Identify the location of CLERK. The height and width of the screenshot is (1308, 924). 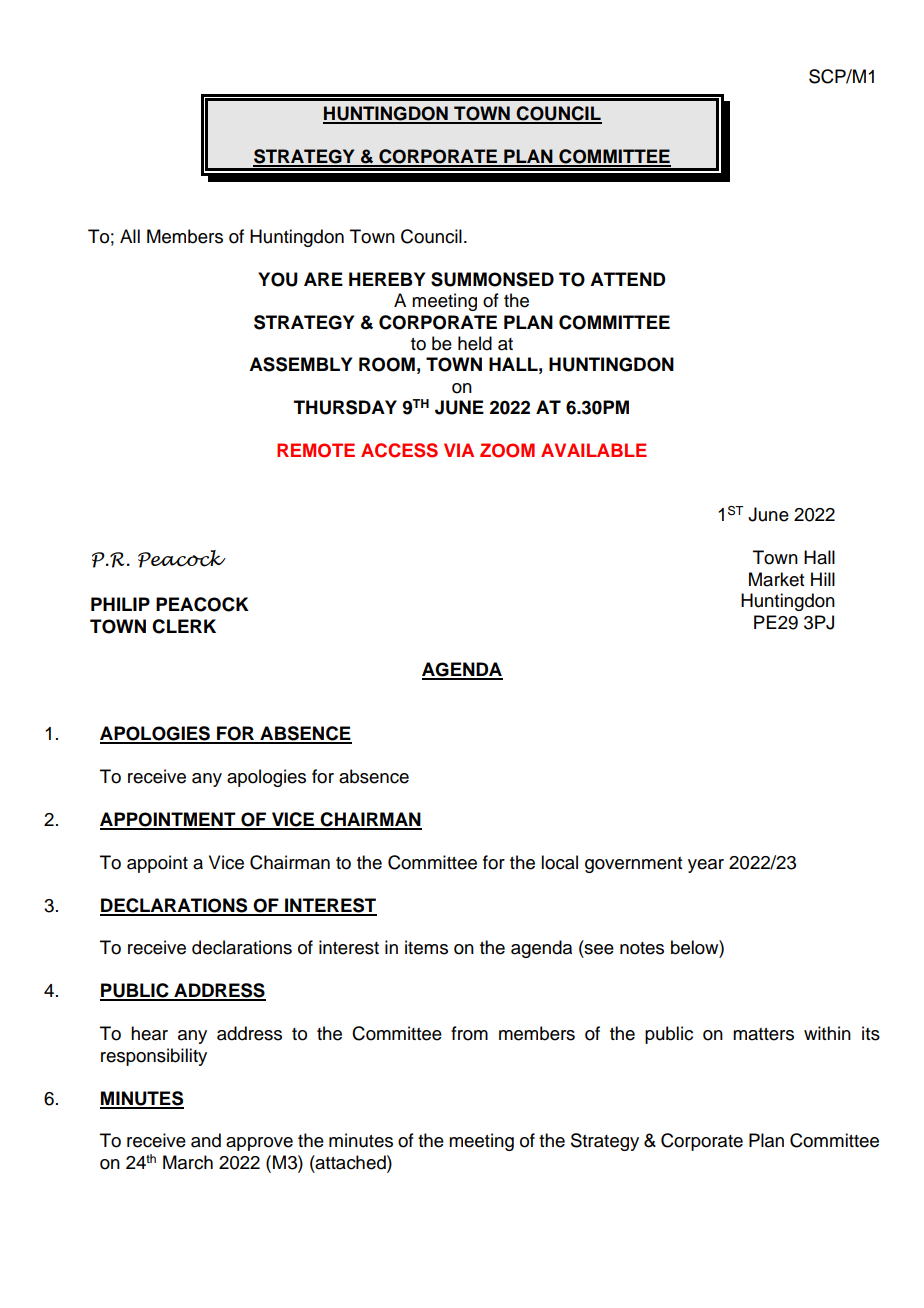
(184, 626).
